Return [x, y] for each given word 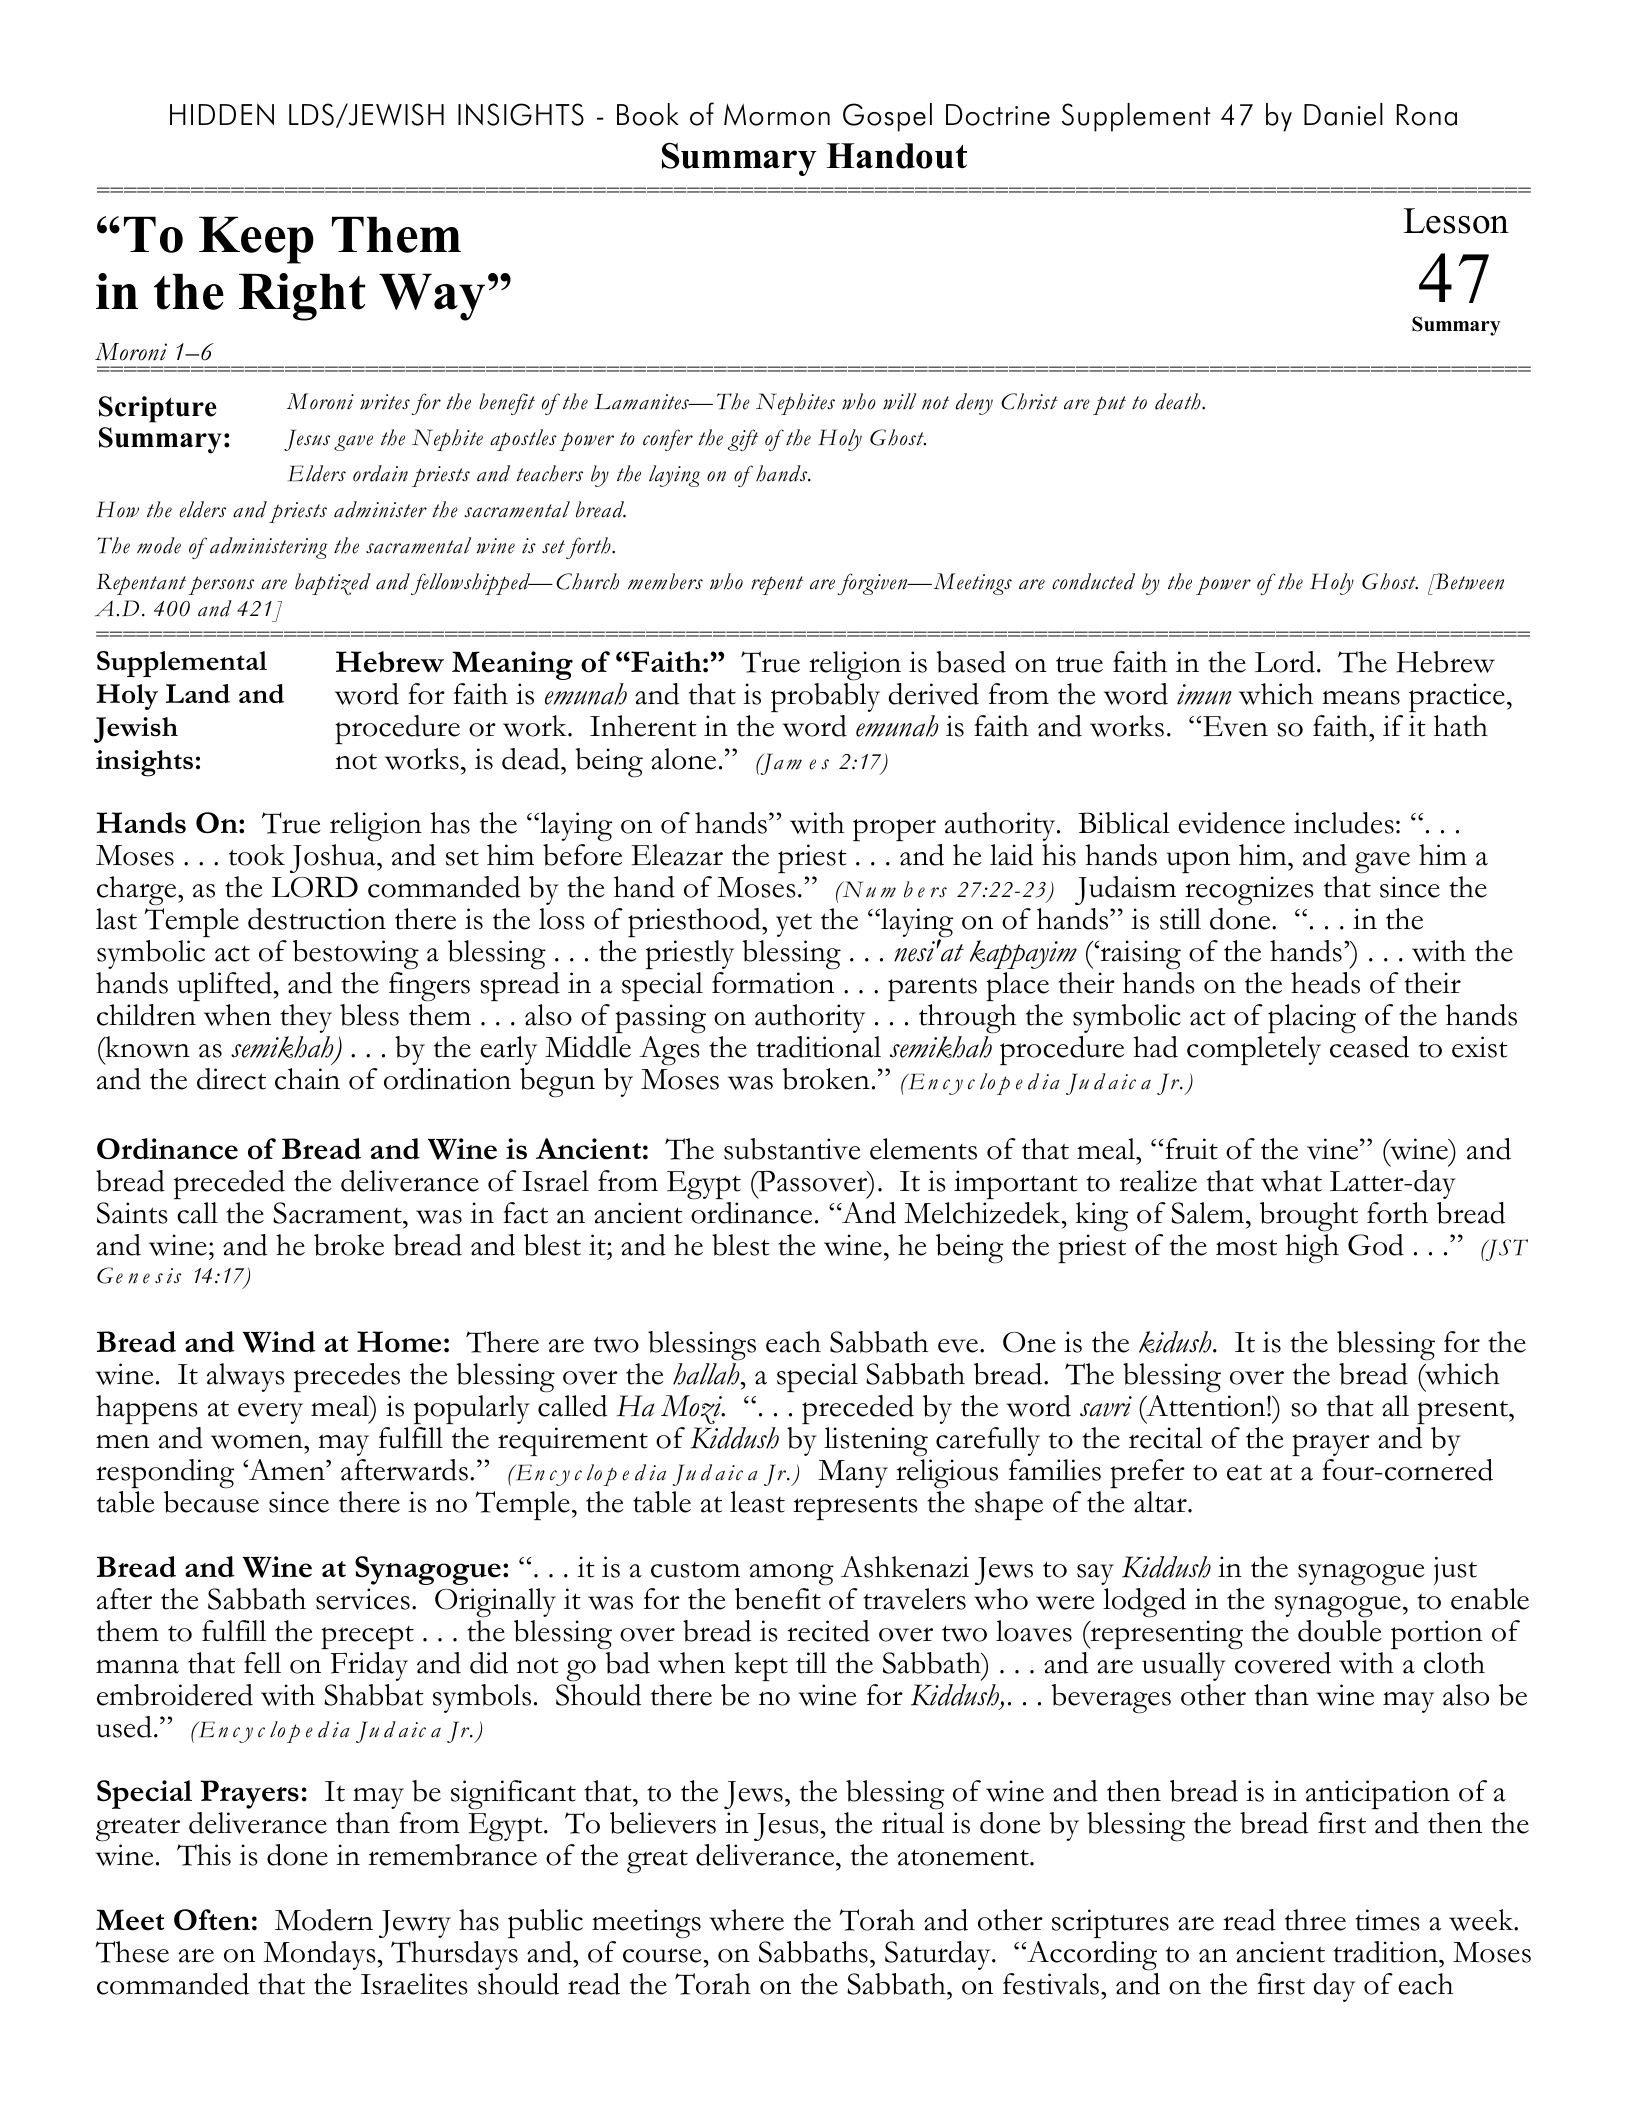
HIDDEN [222, 114]
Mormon [777, 115]
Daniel [1343, 114]
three [1315, 1920]
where [746, 1920]
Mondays [320, 1955]
